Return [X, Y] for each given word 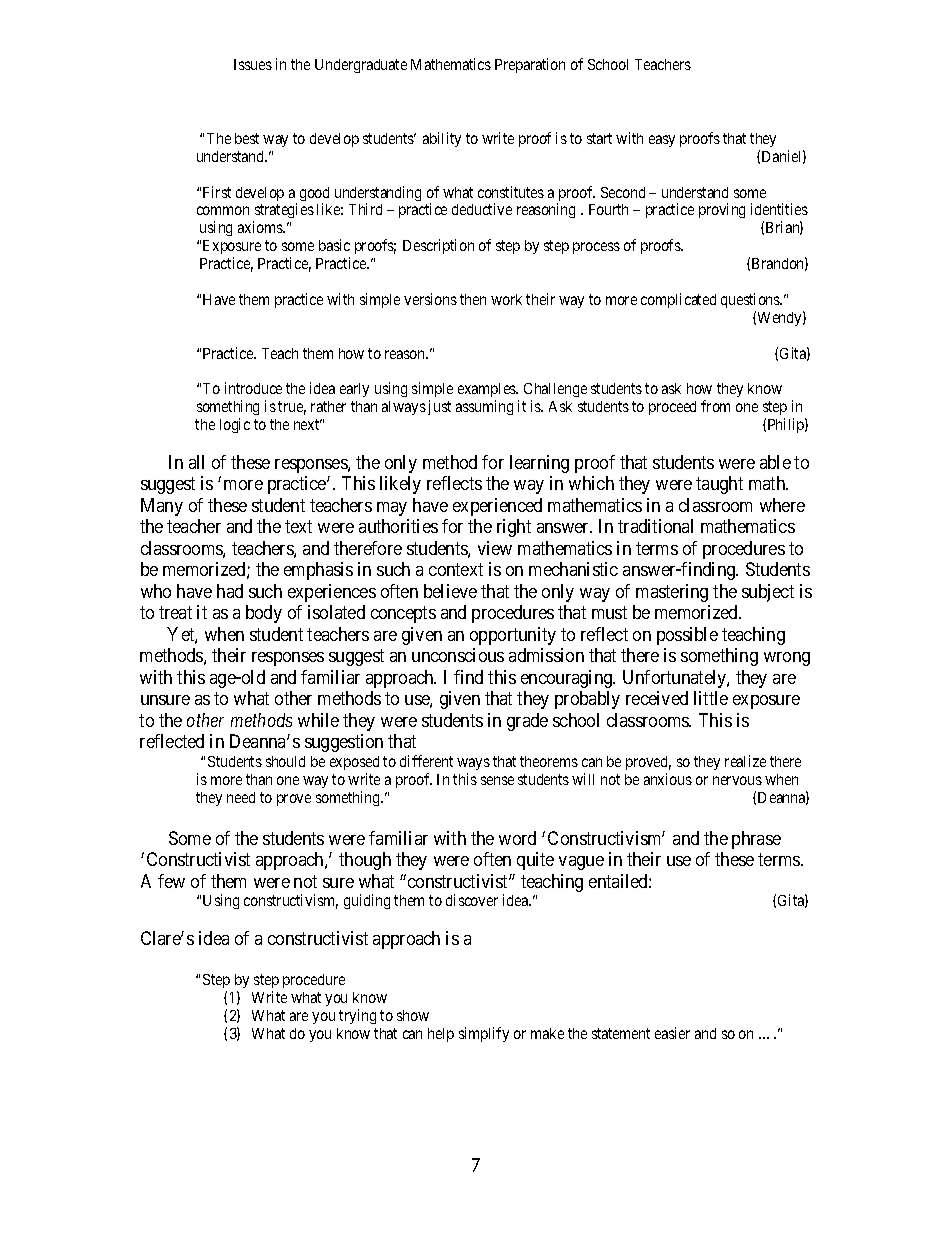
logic [235, 425]
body [264, 614]
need [241, 797]
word [517, 838]
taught [719, 485]
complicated [678, 300]
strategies [283, 212]
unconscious [458, 655]
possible [687, 636]
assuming [484, 407]
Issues [253, 64]
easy [662, 141]
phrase [756, 840]
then [473, 299]
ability [442, 139]
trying [357, 1016]
